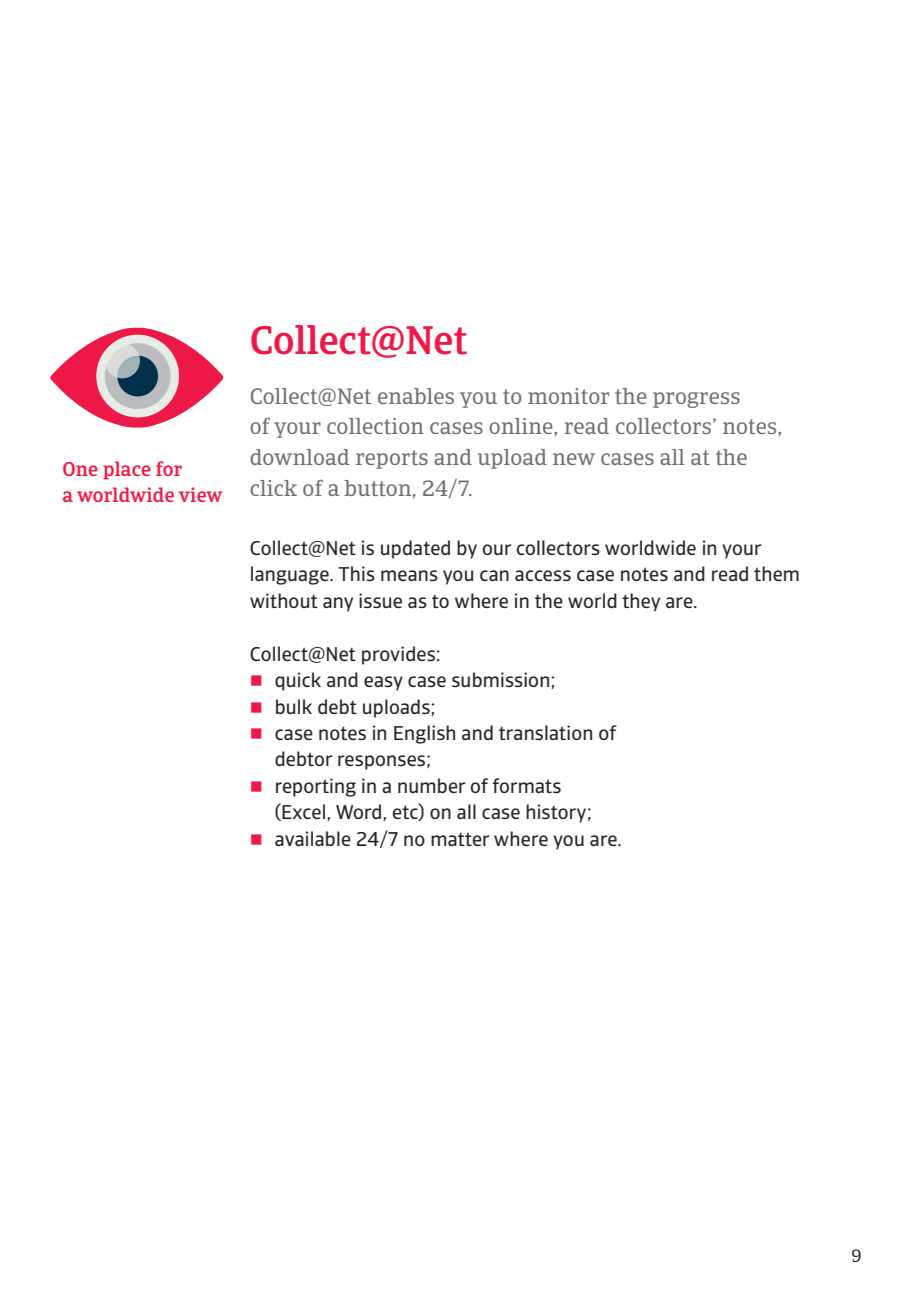 The height and width of the page is (1311, 924). What do you see at coordinates (424, 734) in the page?
I see `English` at bounding box center [424, 734].
